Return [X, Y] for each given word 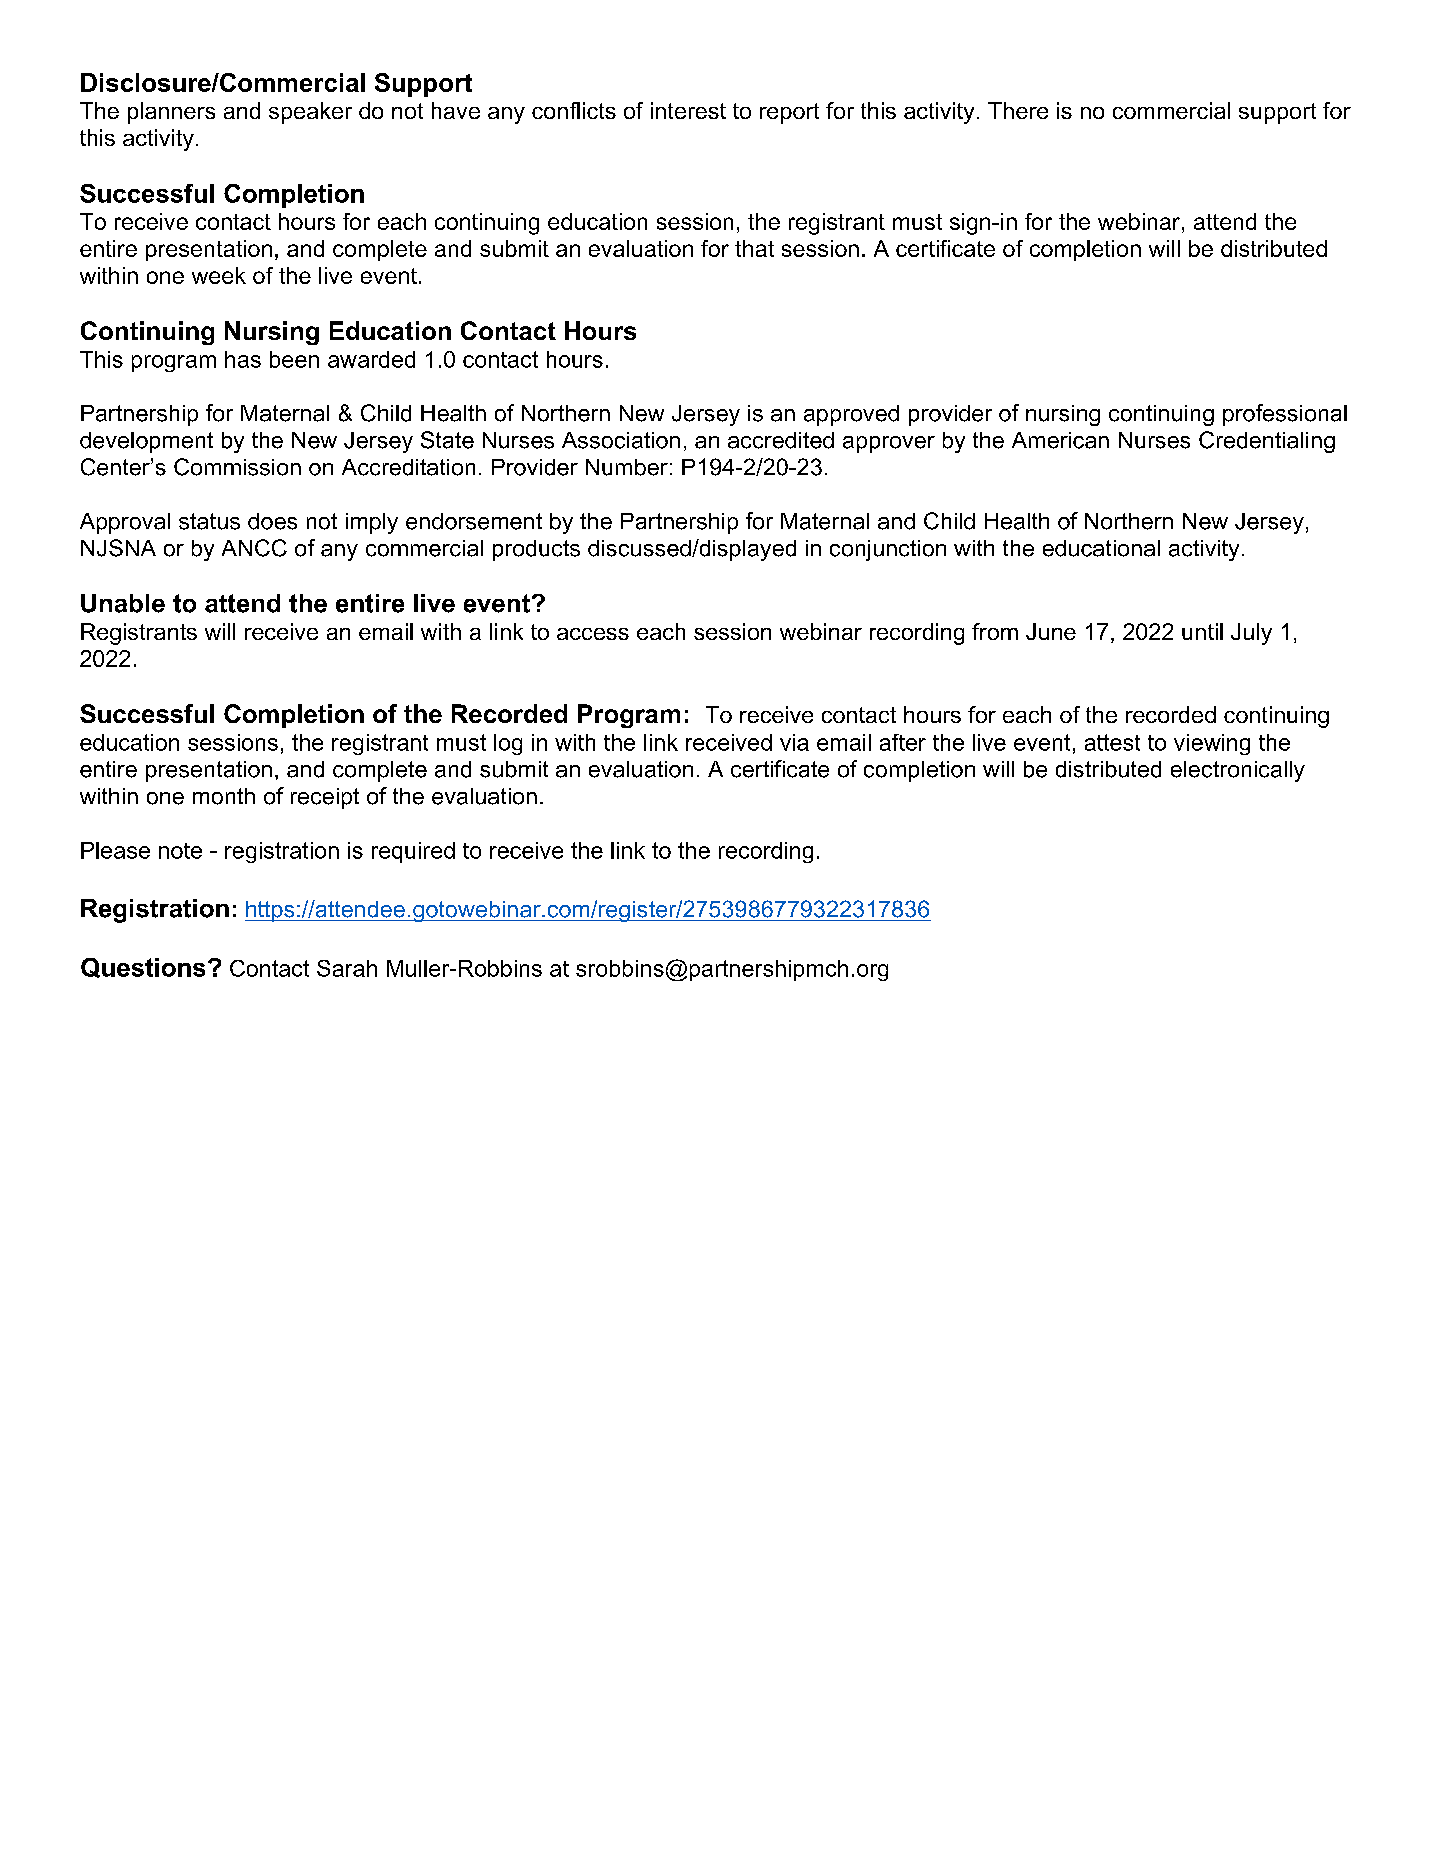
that [754, 248]
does [272, 521]
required [413, 852]
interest [688, 110]
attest [1112, 742]
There [1018, 110]
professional [1285, 415]
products [536, 550]
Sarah [347, 968]
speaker [310, 113]
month [224, 796]
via [794, 742]
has [243, 359]
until [1202, 631]
